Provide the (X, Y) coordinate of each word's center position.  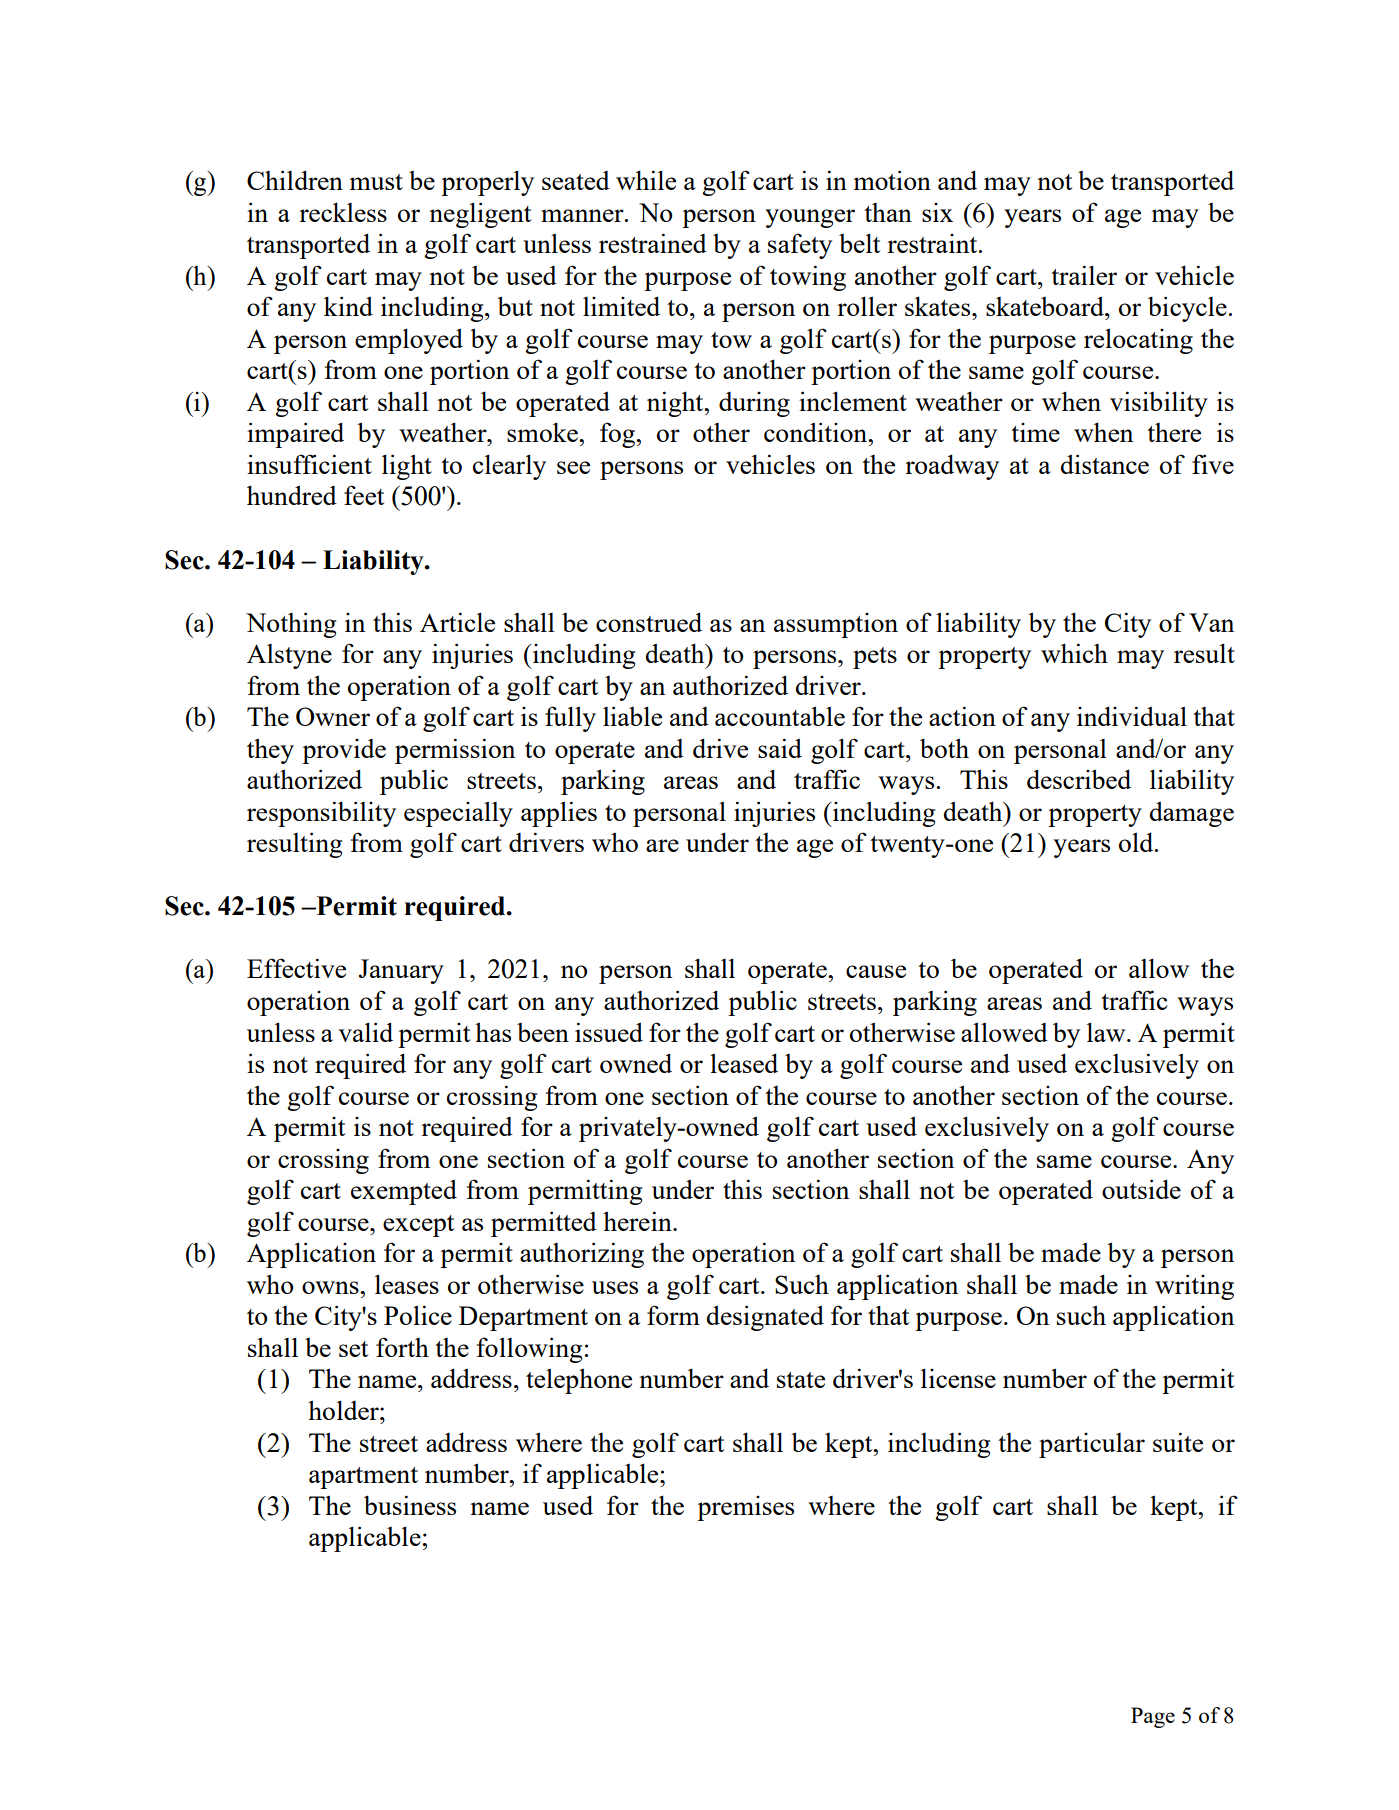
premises (745, 1508)
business (410, 1505)
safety (800, 246)
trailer (1084, 275)
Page (1153, 1717)
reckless (343, 212)
